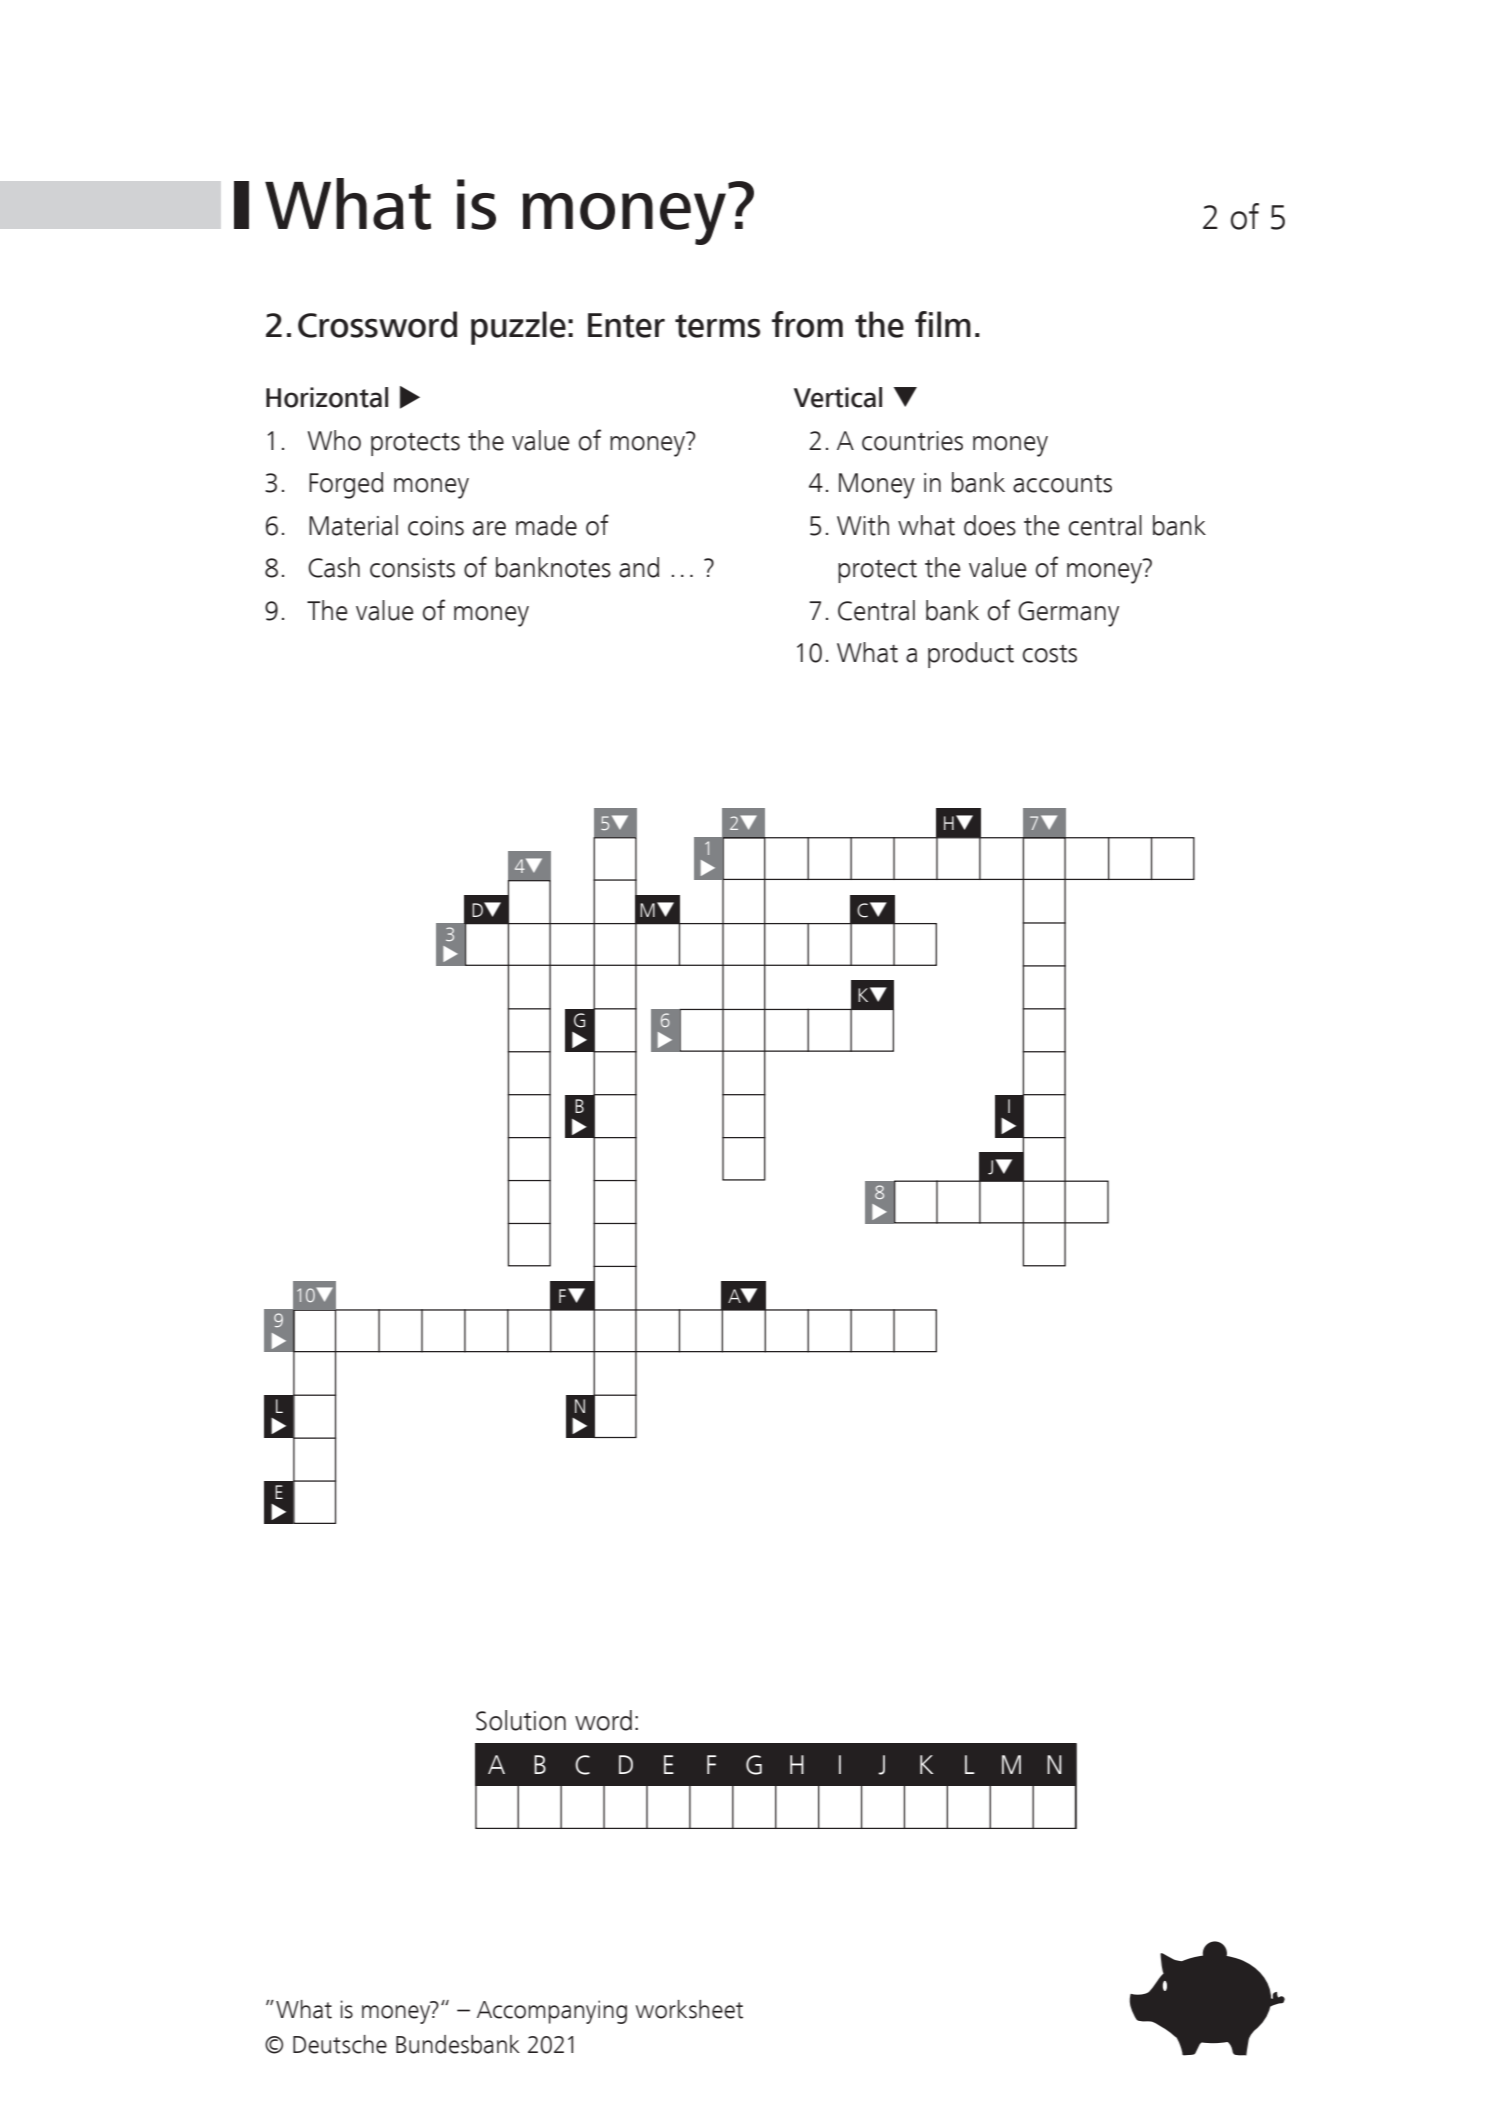  I want to click on terms, so click(717, 326).
